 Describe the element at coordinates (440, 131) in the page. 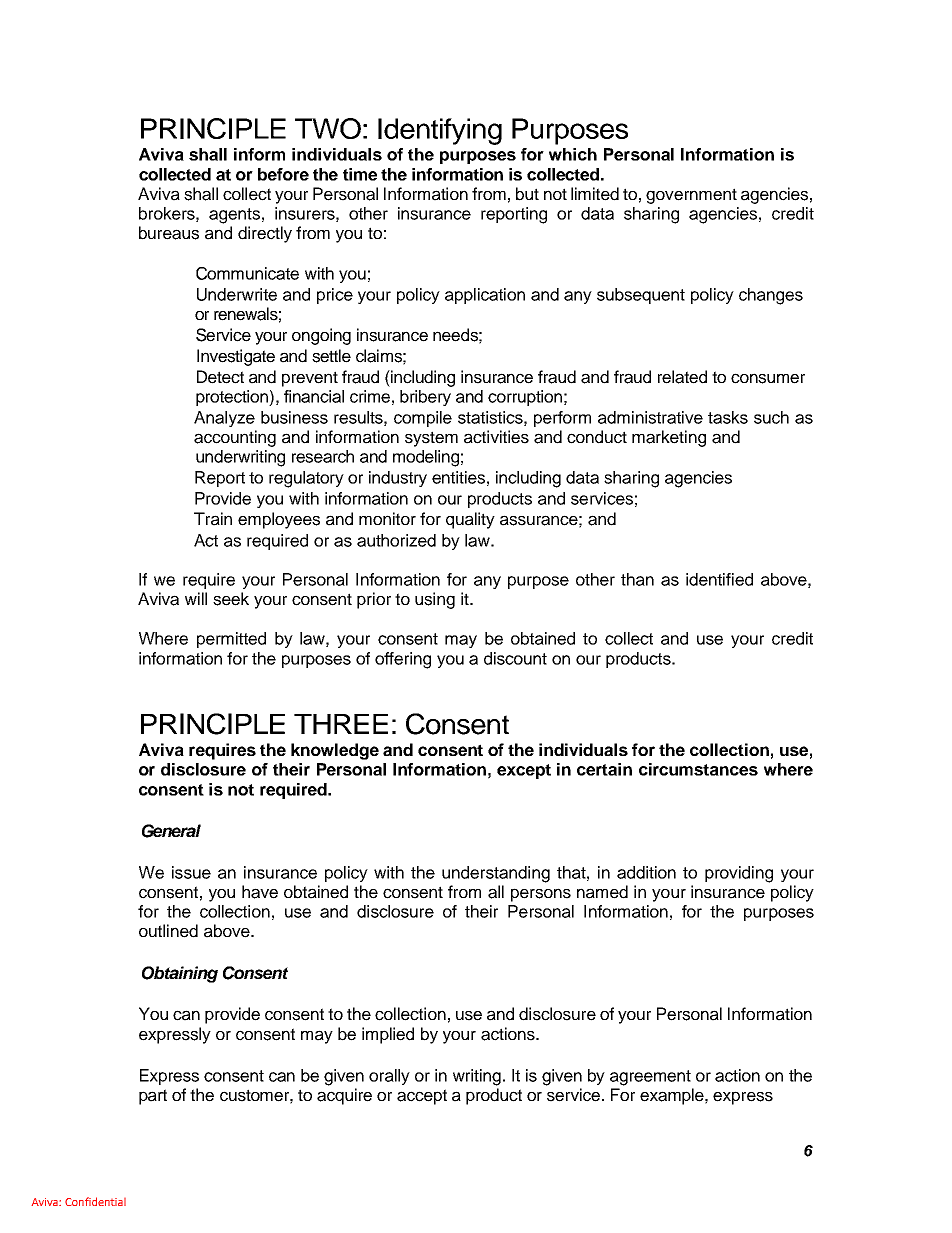

I see `Identifying` at that location.
